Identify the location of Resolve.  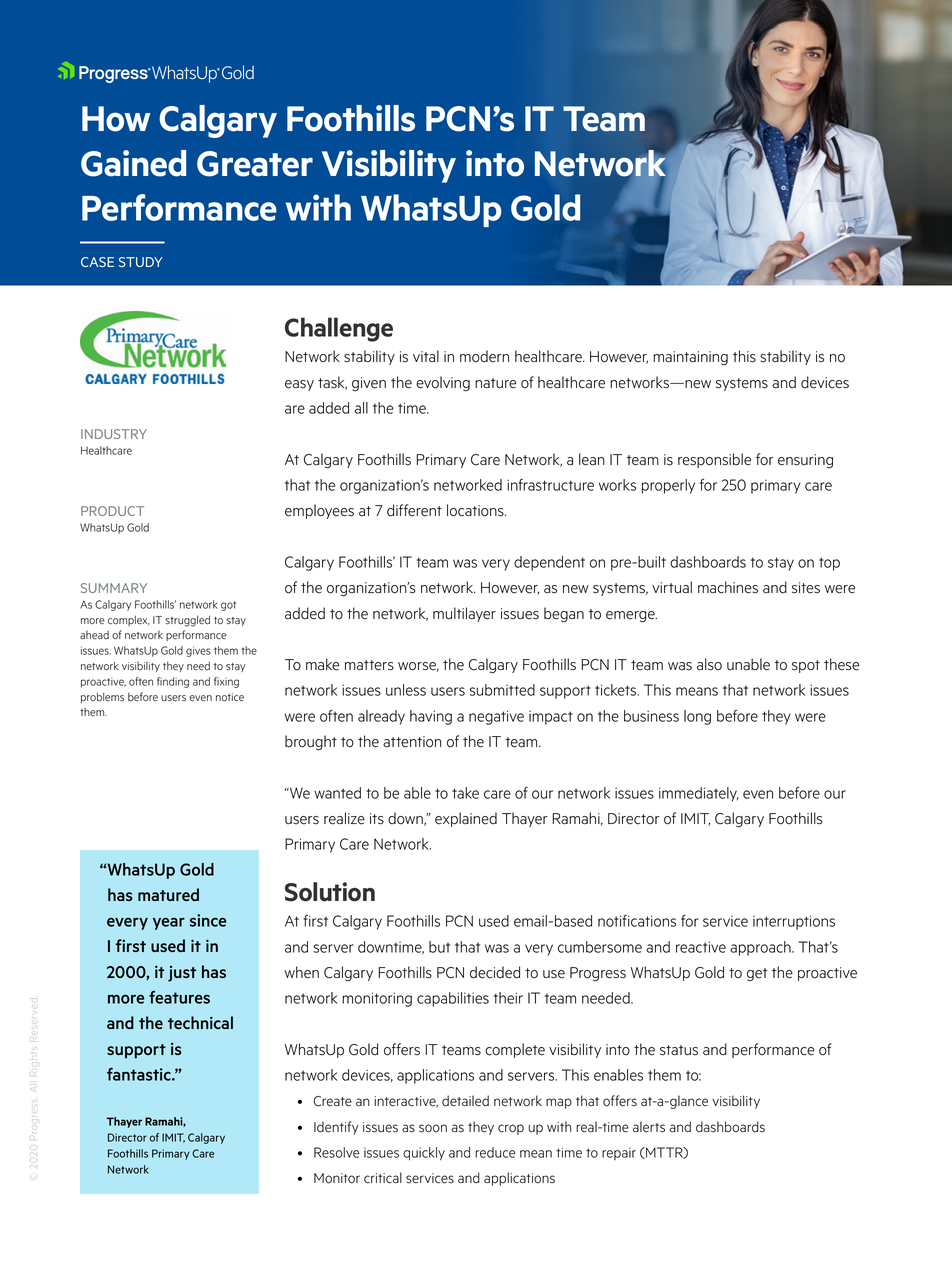
(336, 1152).
